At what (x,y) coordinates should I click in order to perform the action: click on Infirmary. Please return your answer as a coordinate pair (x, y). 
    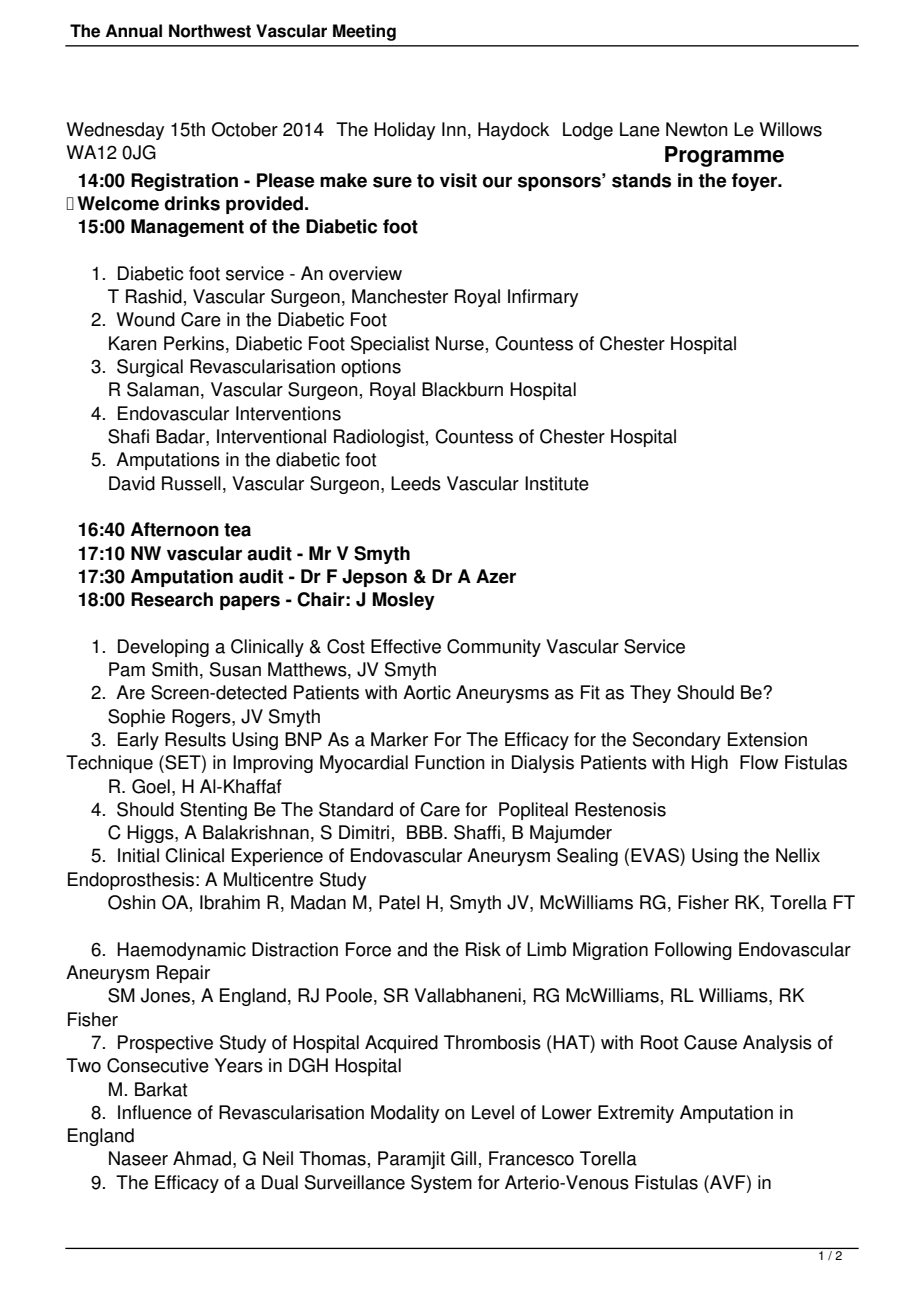
    Looking at the image, I should click on (543, 298).
